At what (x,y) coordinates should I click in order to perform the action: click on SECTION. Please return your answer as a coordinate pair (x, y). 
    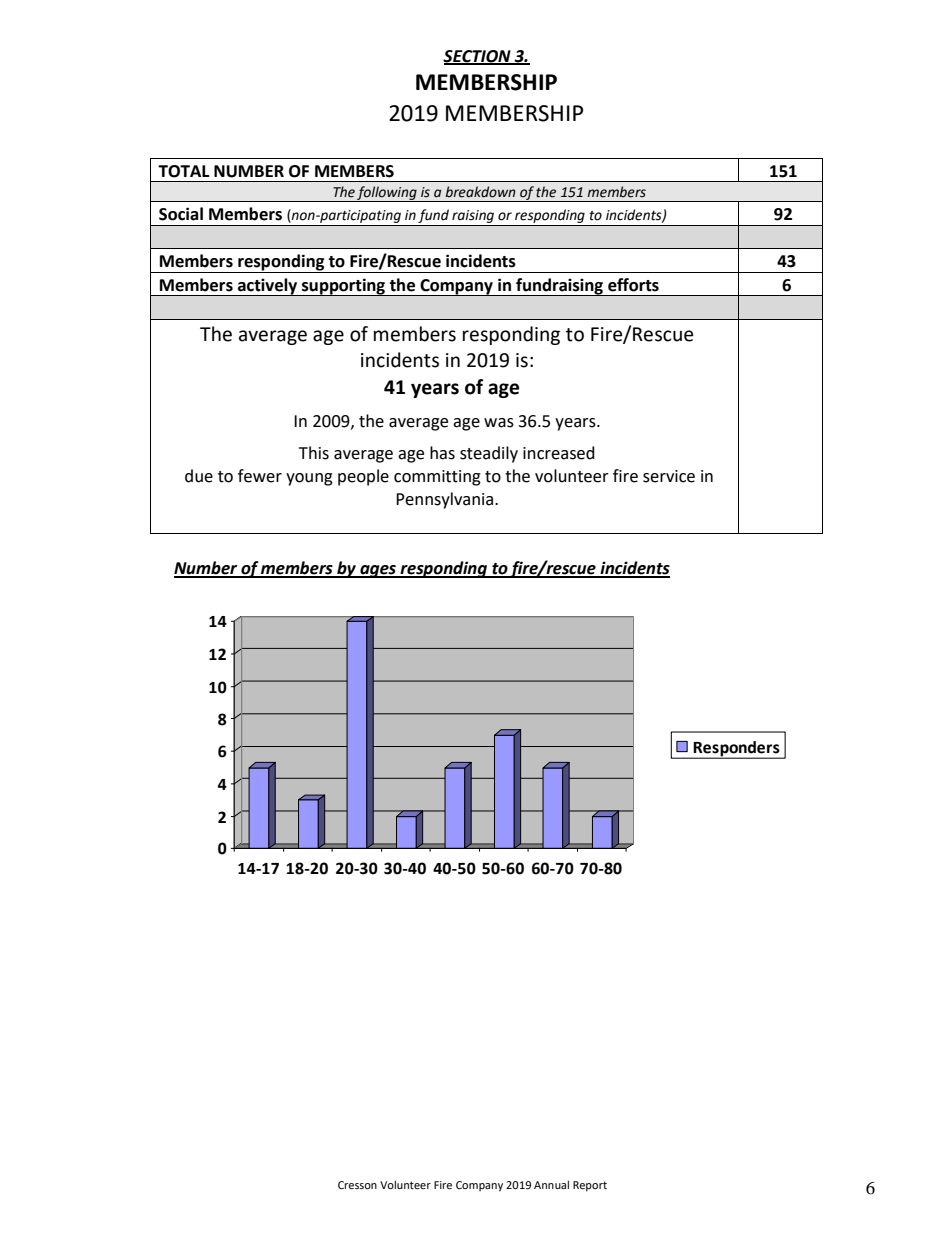
    Looking at the image, I should click on (478, 57).
